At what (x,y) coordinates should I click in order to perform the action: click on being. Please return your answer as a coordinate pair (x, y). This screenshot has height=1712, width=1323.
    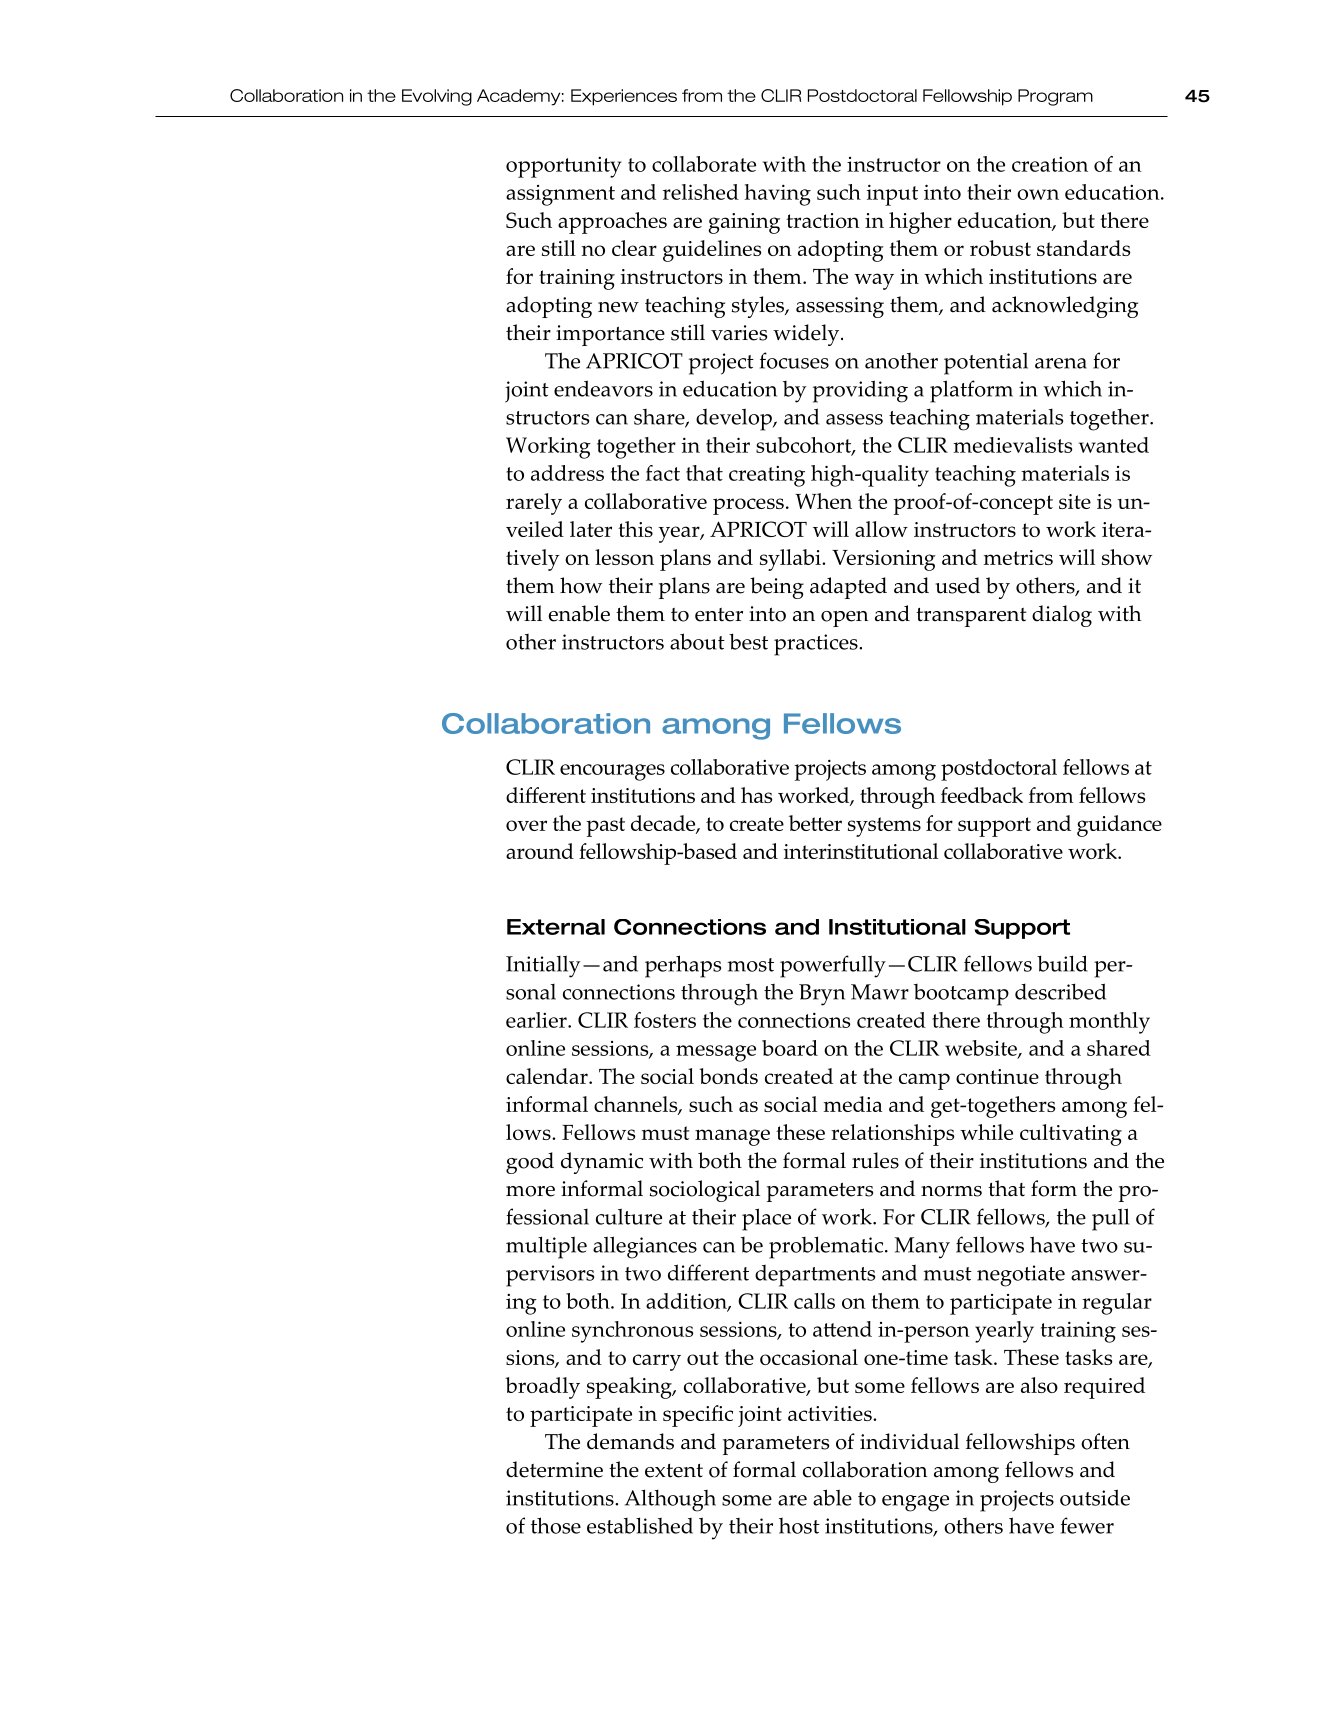
    Looking at the image, I should click on (777, 588).
